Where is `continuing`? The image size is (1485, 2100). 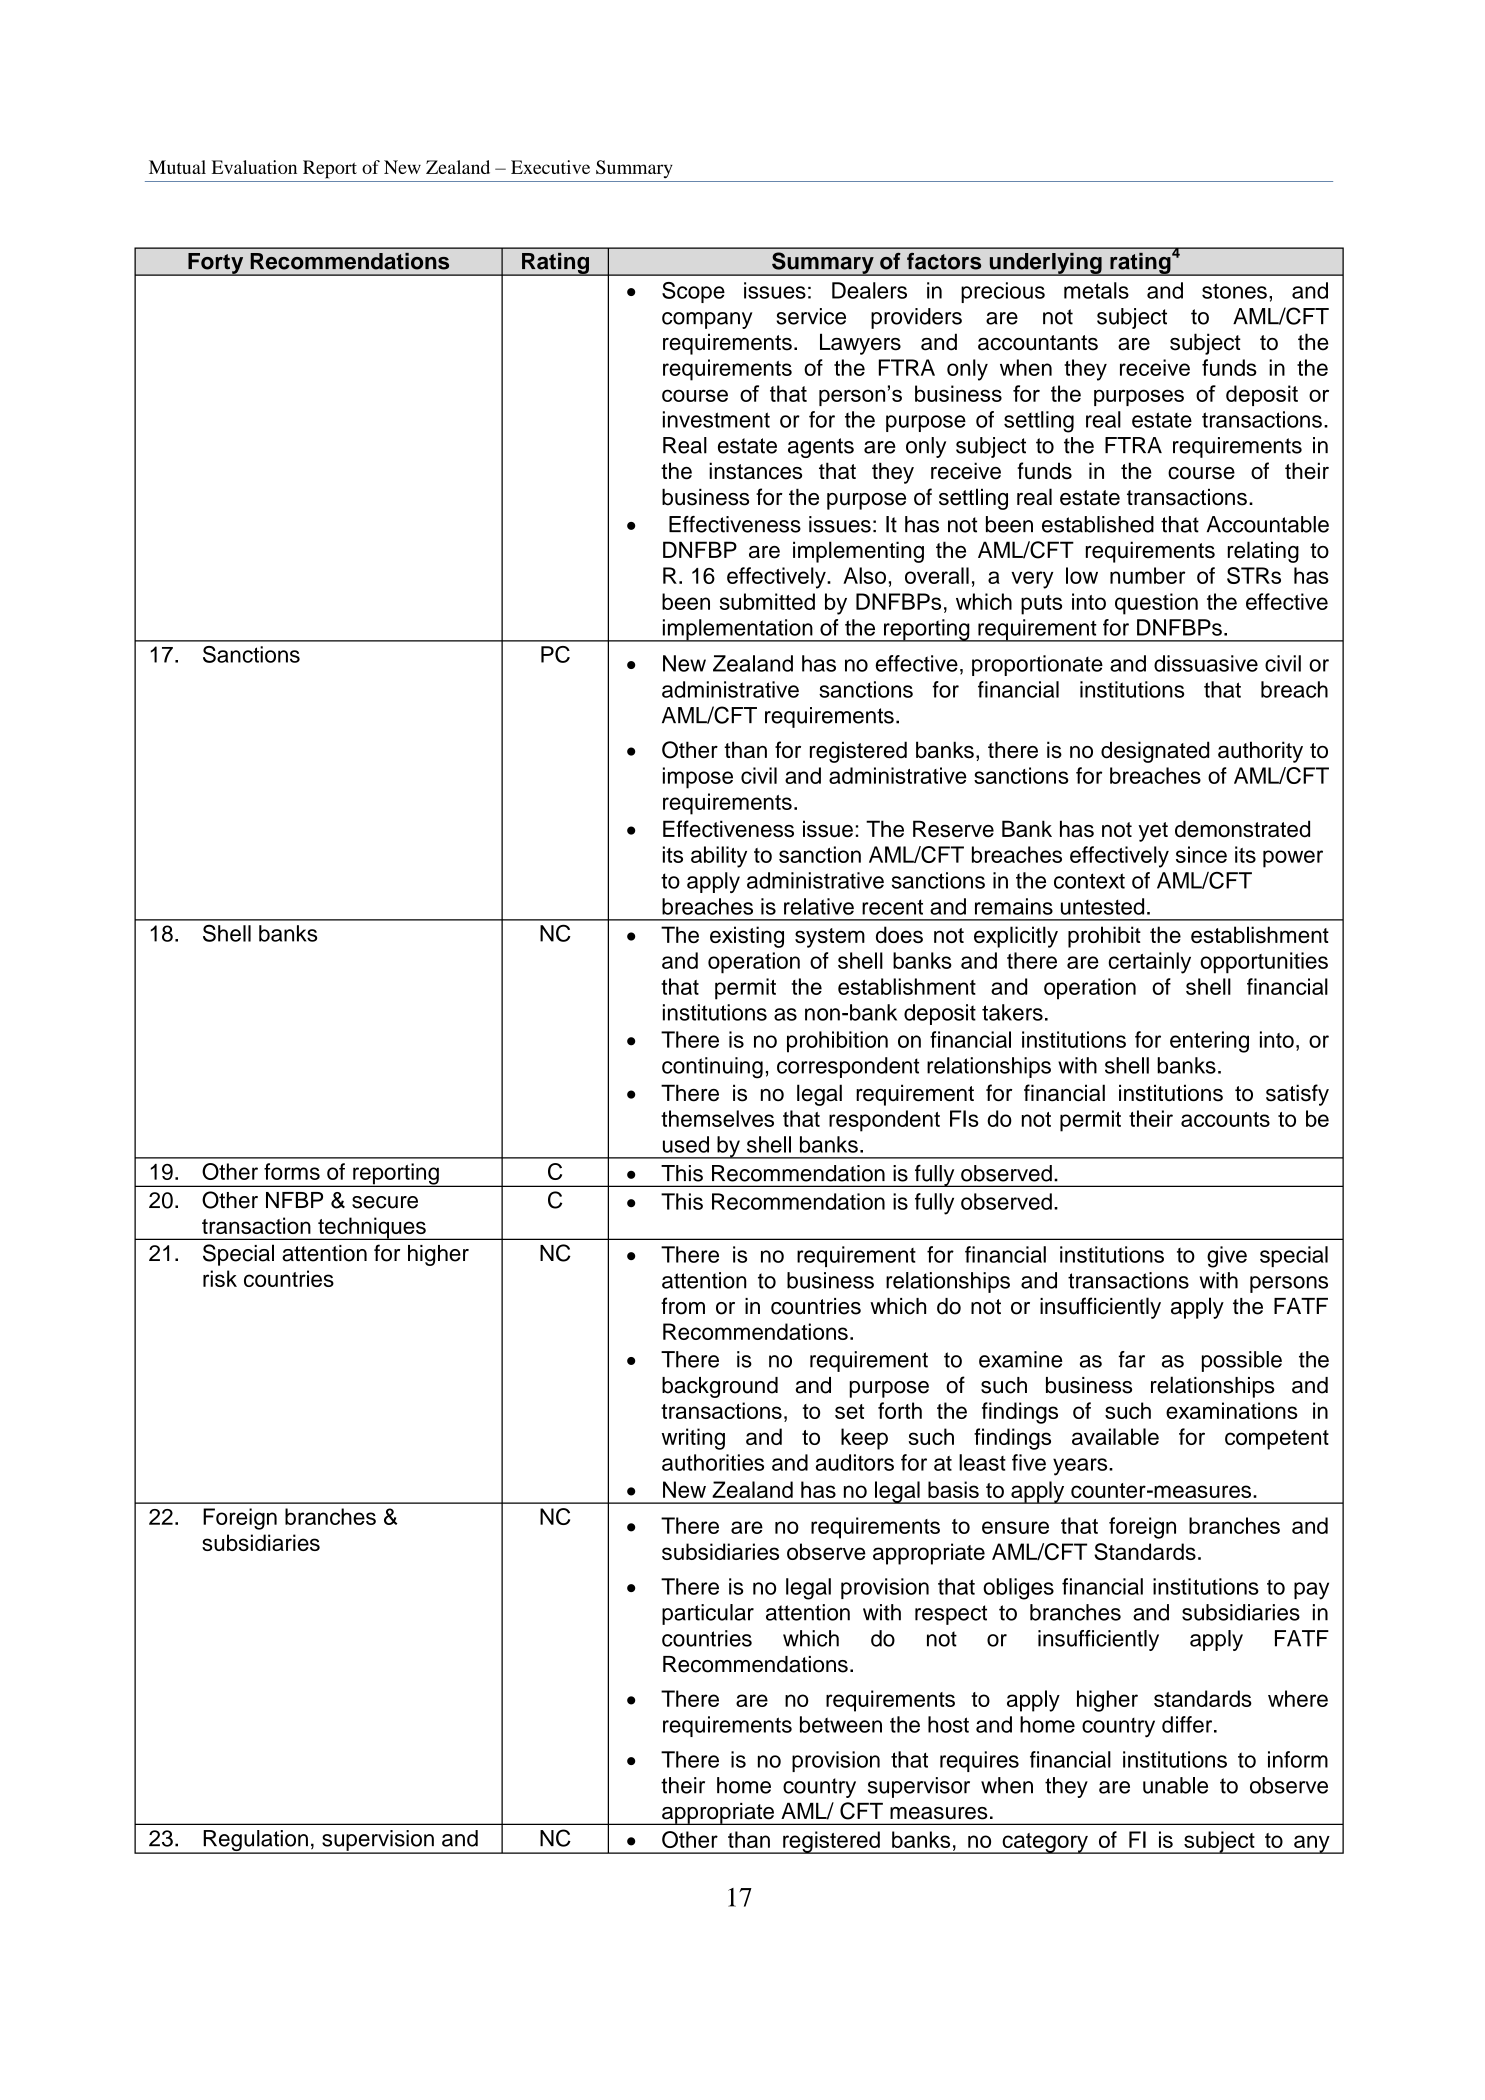
continuing is located at coordinates (712, 1068).
